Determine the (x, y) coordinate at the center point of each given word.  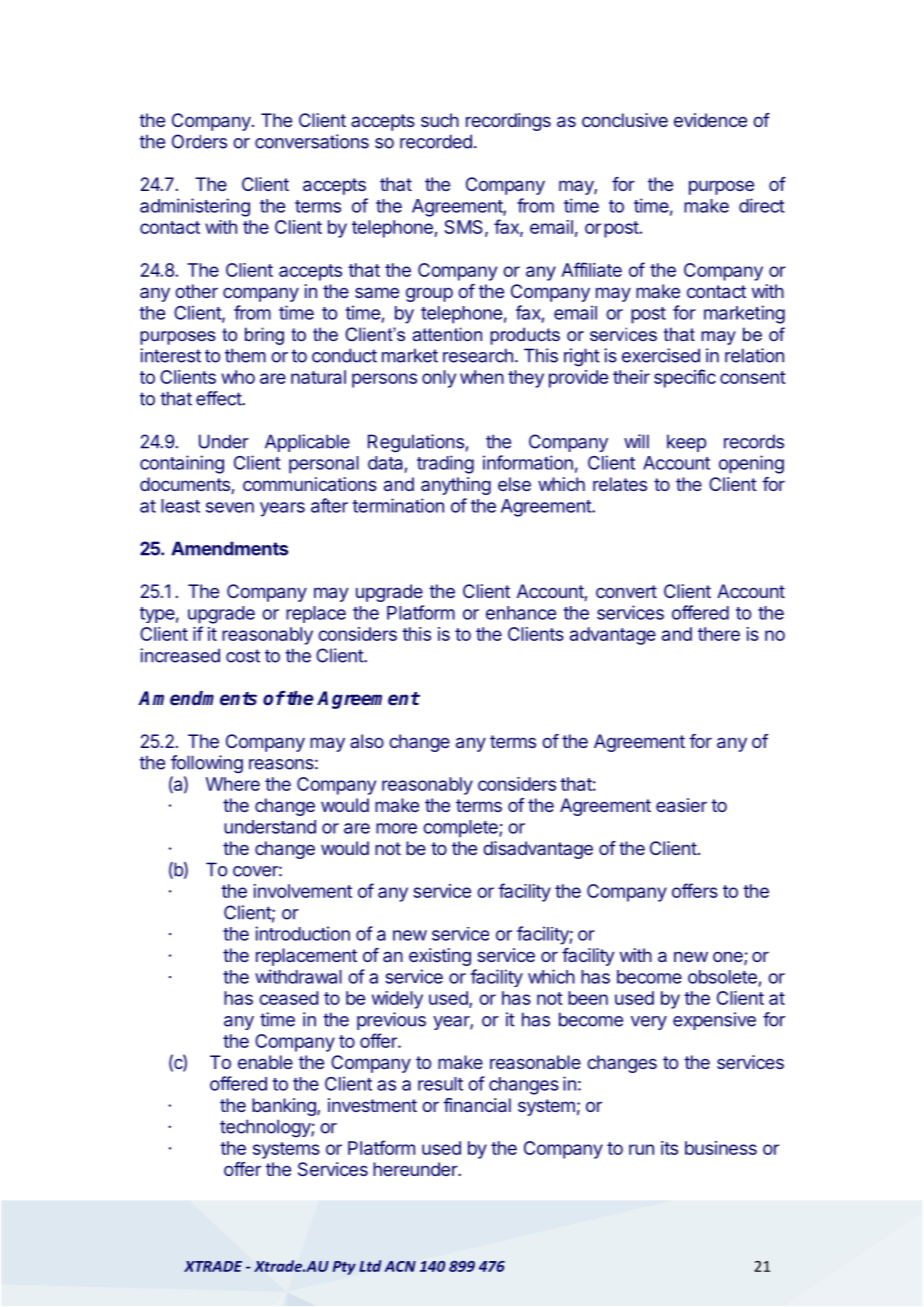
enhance (521, 613)
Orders (199, 141)
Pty (344, 1268)
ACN (400, 1266)
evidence (710, 120)
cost (243, 656)
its (669, 1148)
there (719, 634)
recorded (436, 141)
